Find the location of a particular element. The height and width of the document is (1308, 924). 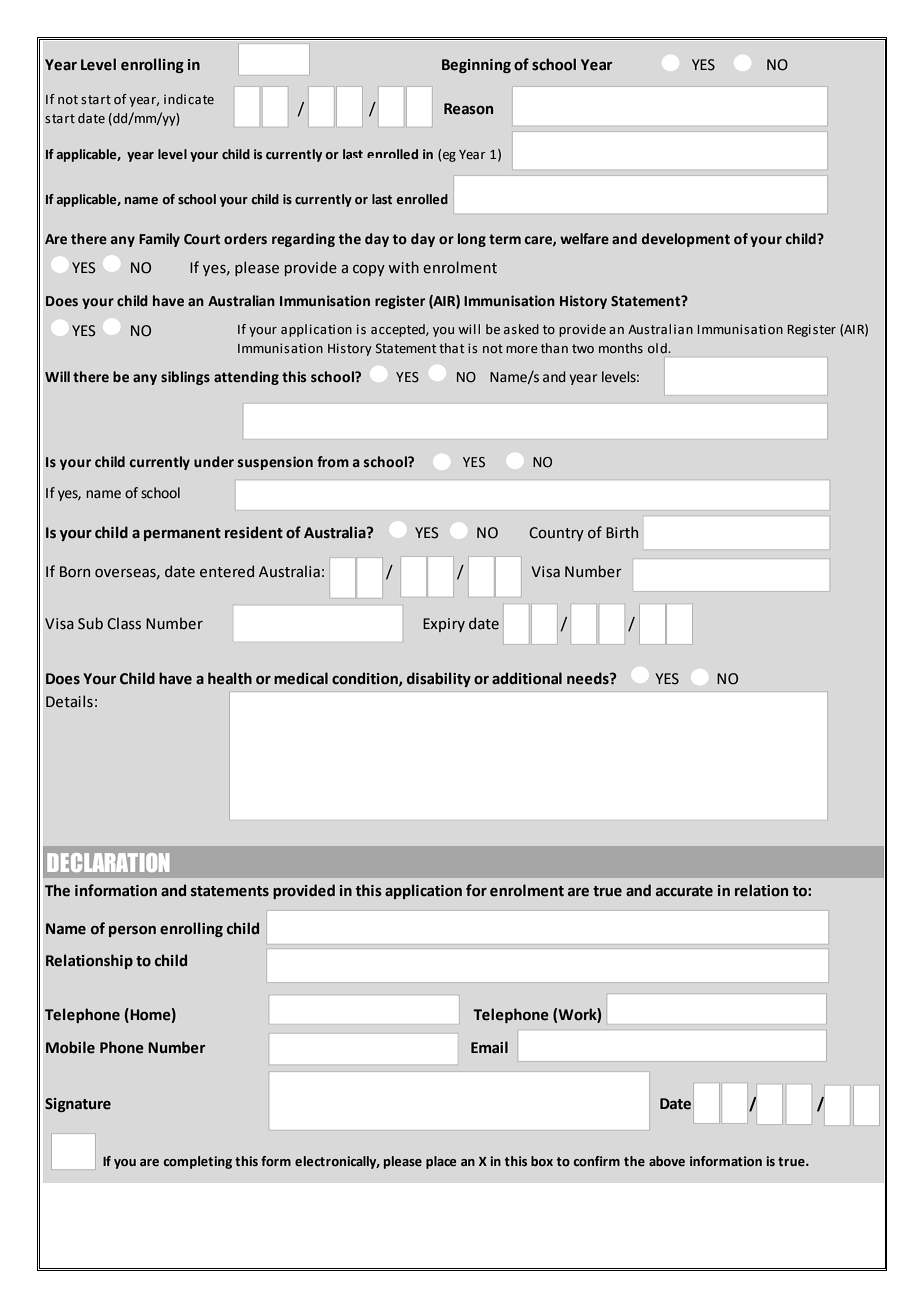

Beginning is located at coordinates (476, 66).
